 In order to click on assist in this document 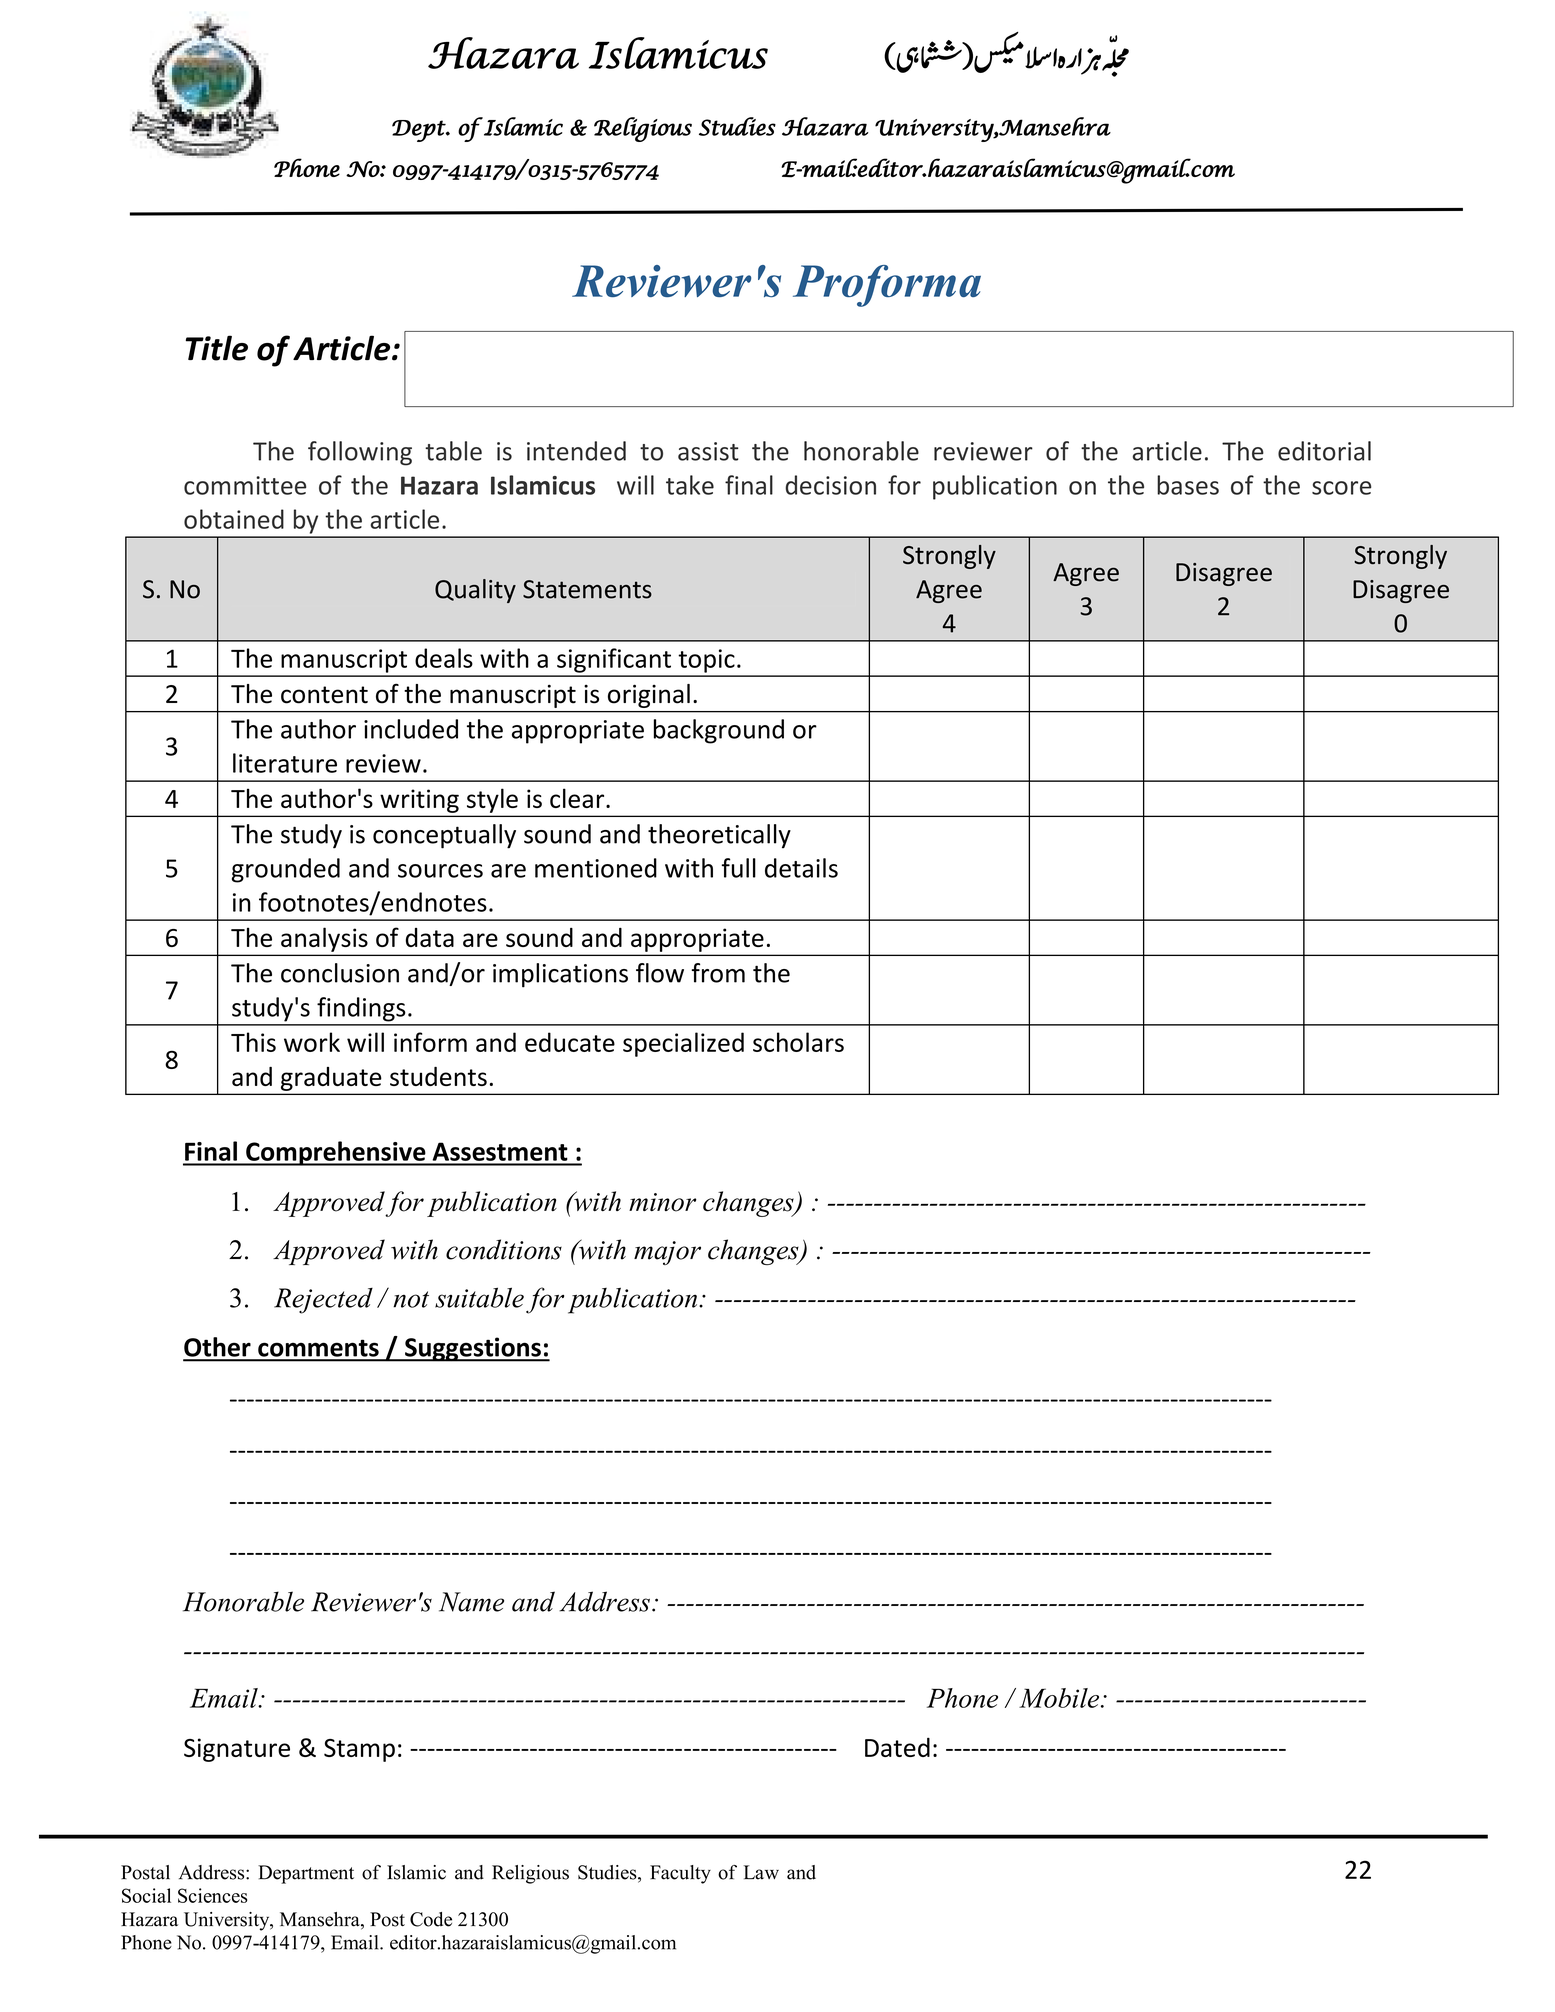, I will do `click(708, 451)`.
